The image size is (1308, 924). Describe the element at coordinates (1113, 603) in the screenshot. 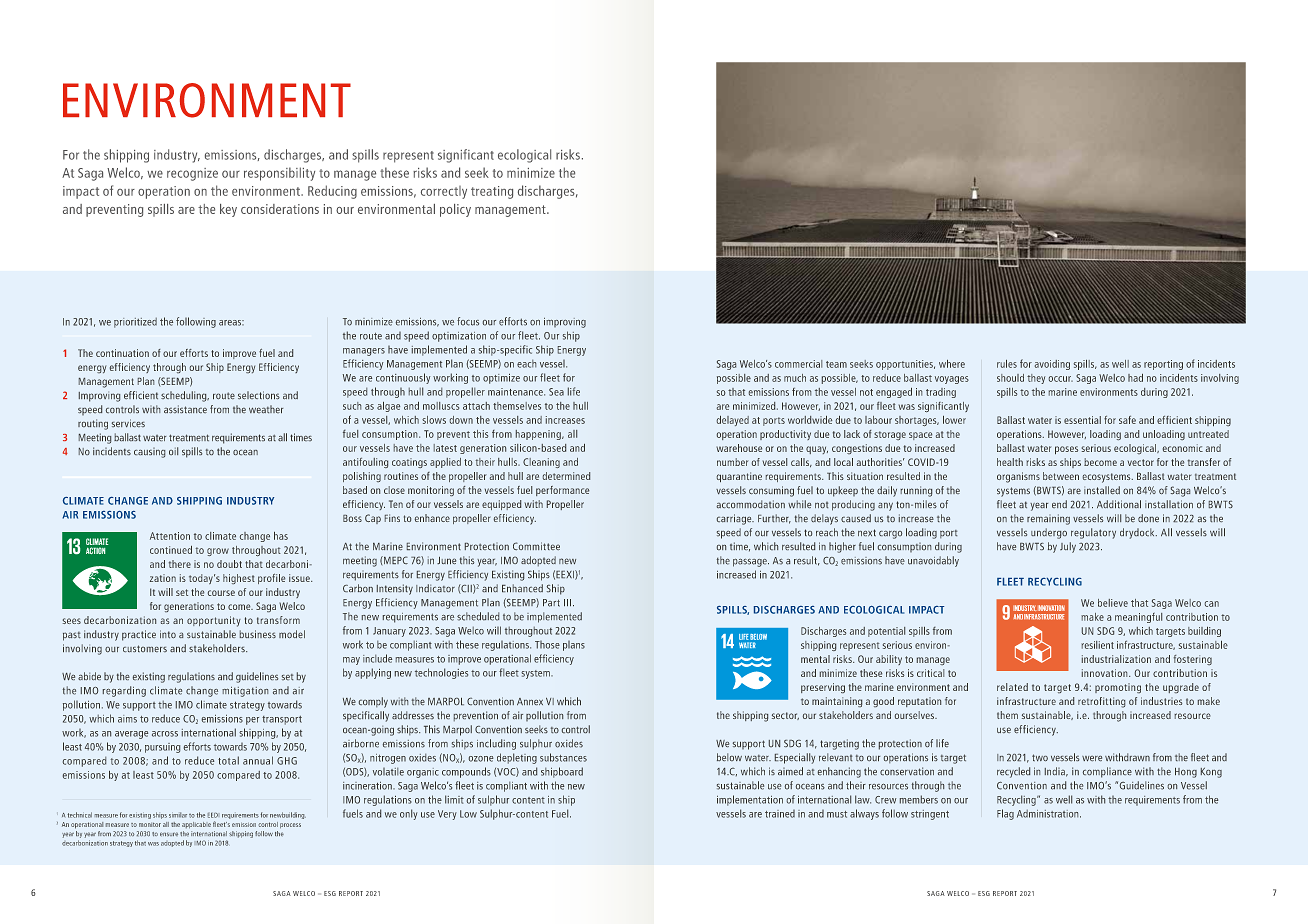

I see `believe` at that location.
